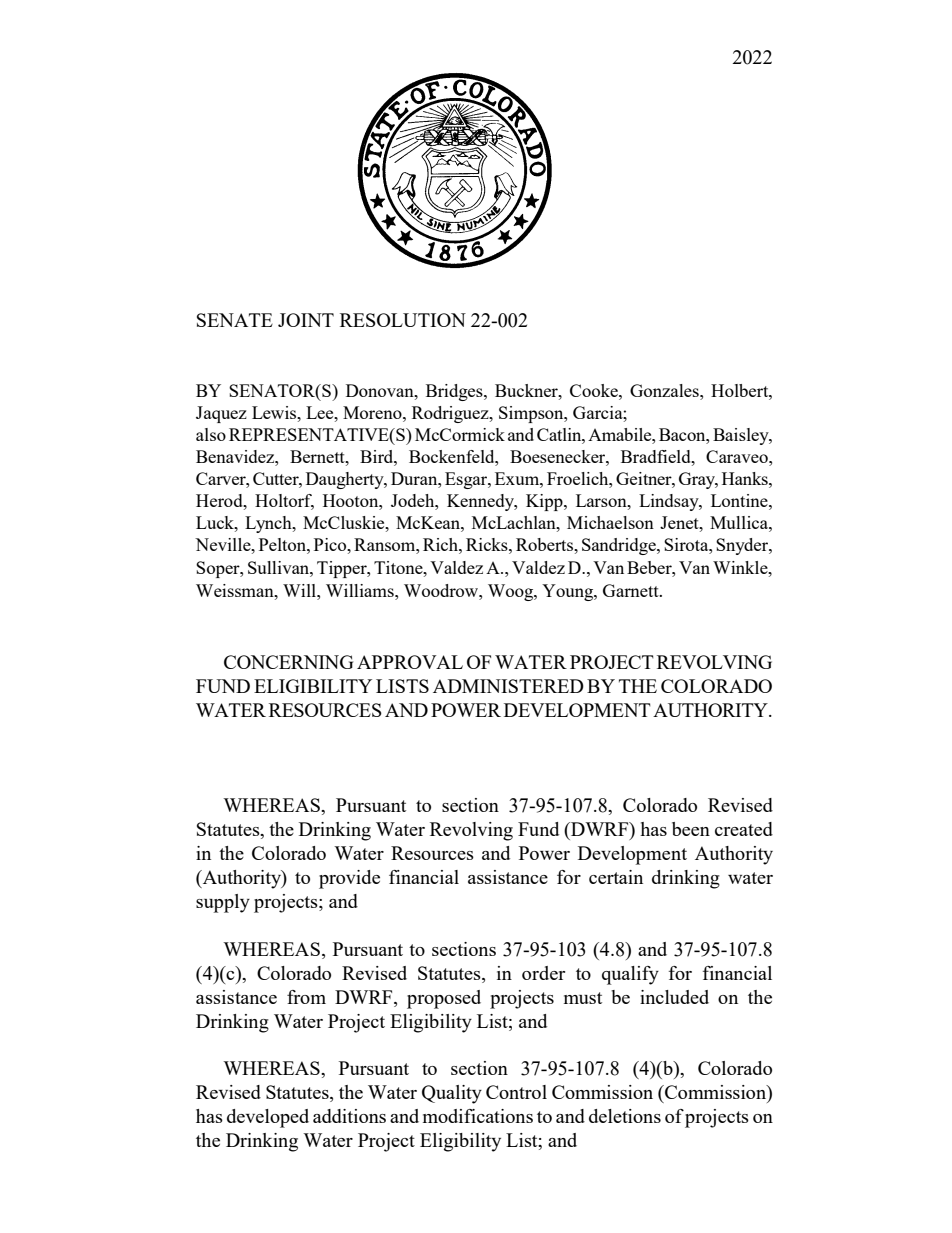 The height and width of the document is (1233, 952). What do you see at coordinates (452, 1094) in the document?
I see `Quality` at bounding box center [452, 1094].
